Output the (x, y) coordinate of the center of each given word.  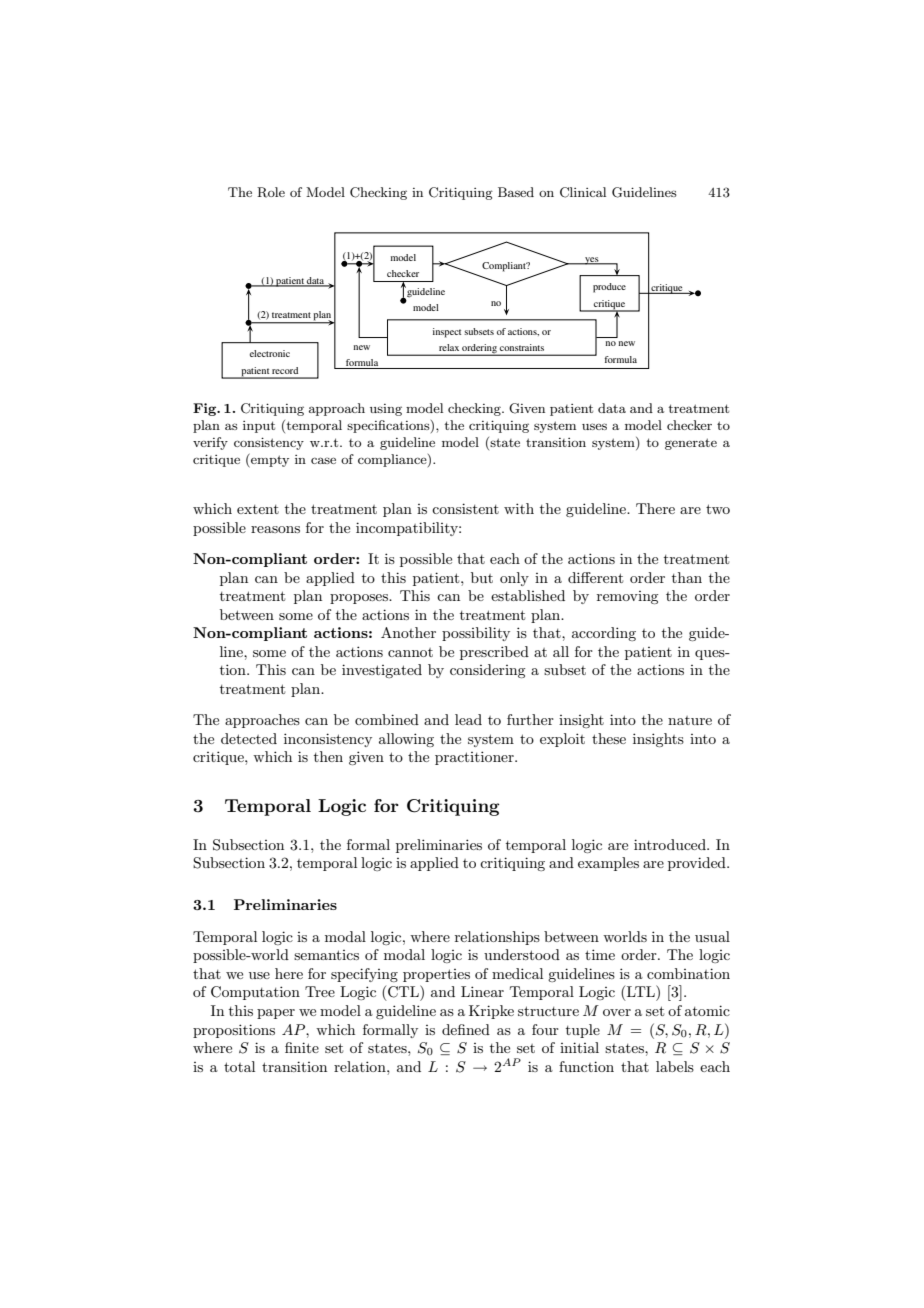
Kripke (491, 1012)
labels (675, 1066)
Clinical (583, 192)
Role (271, 192)
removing (627, 597)
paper (276, 1014)
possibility (476, 634)
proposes (360, 599)
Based (516, 192)
